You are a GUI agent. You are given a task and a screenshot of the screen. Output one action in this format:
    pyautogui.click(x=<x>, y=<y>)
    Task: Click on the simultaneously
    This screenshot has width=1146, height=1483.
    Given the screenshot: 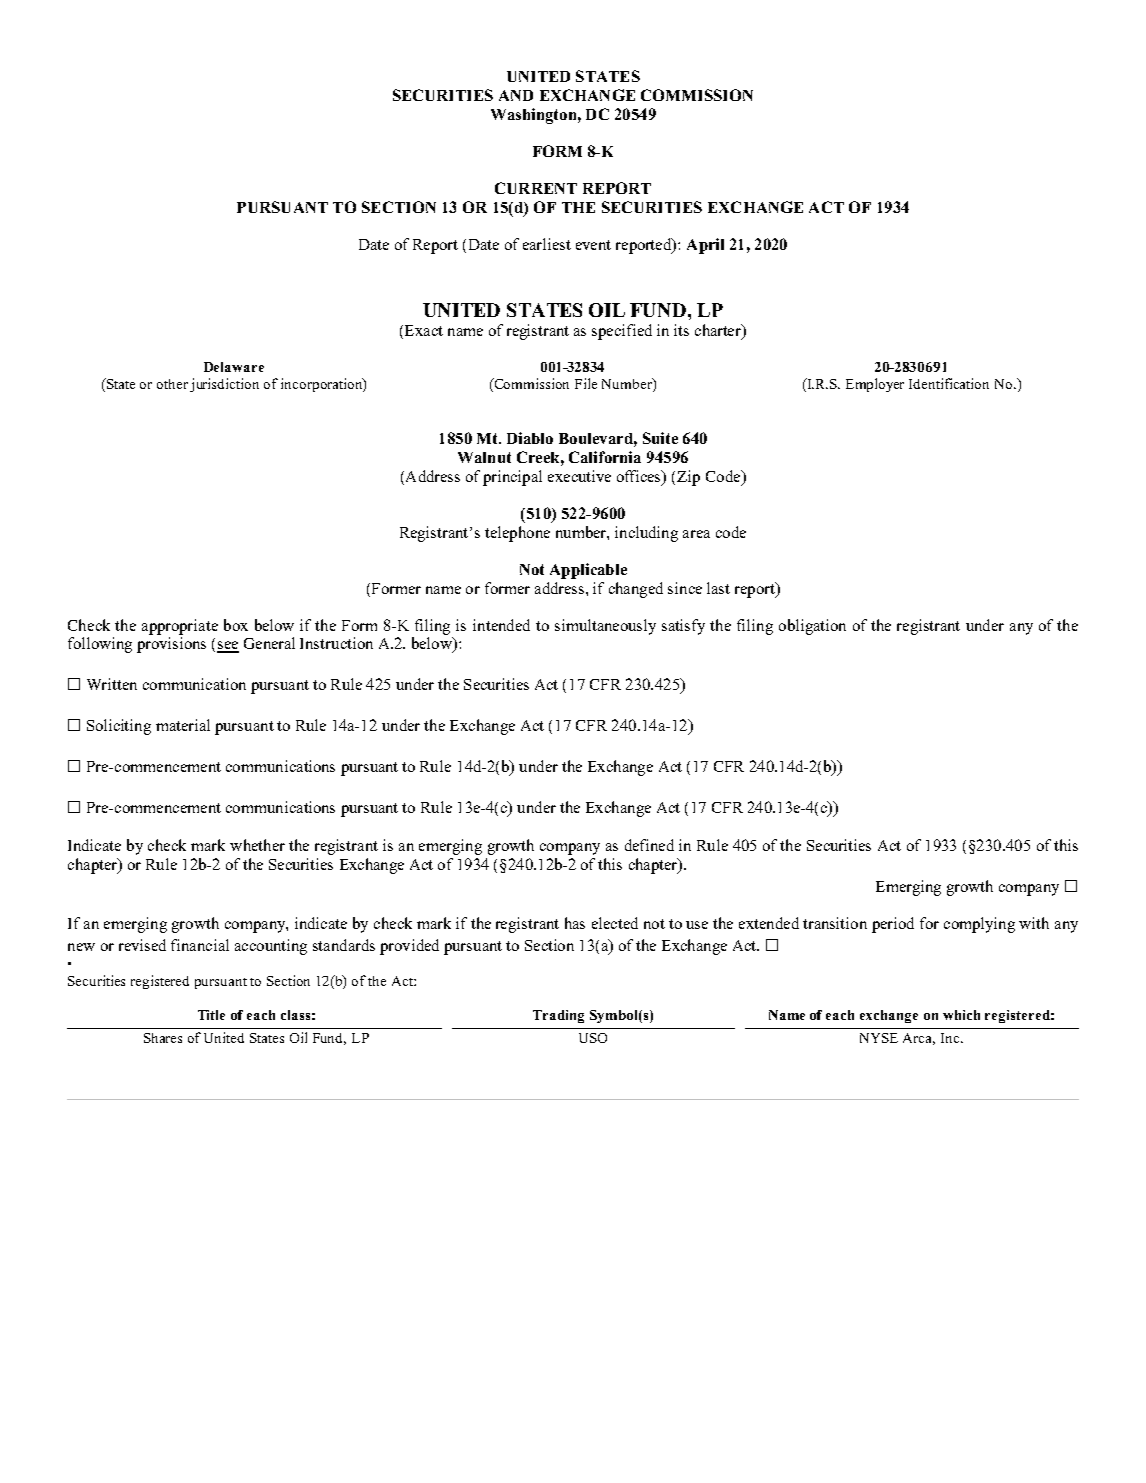 What is the action you would take?
    pyautogui.click(x=605, y=627)
